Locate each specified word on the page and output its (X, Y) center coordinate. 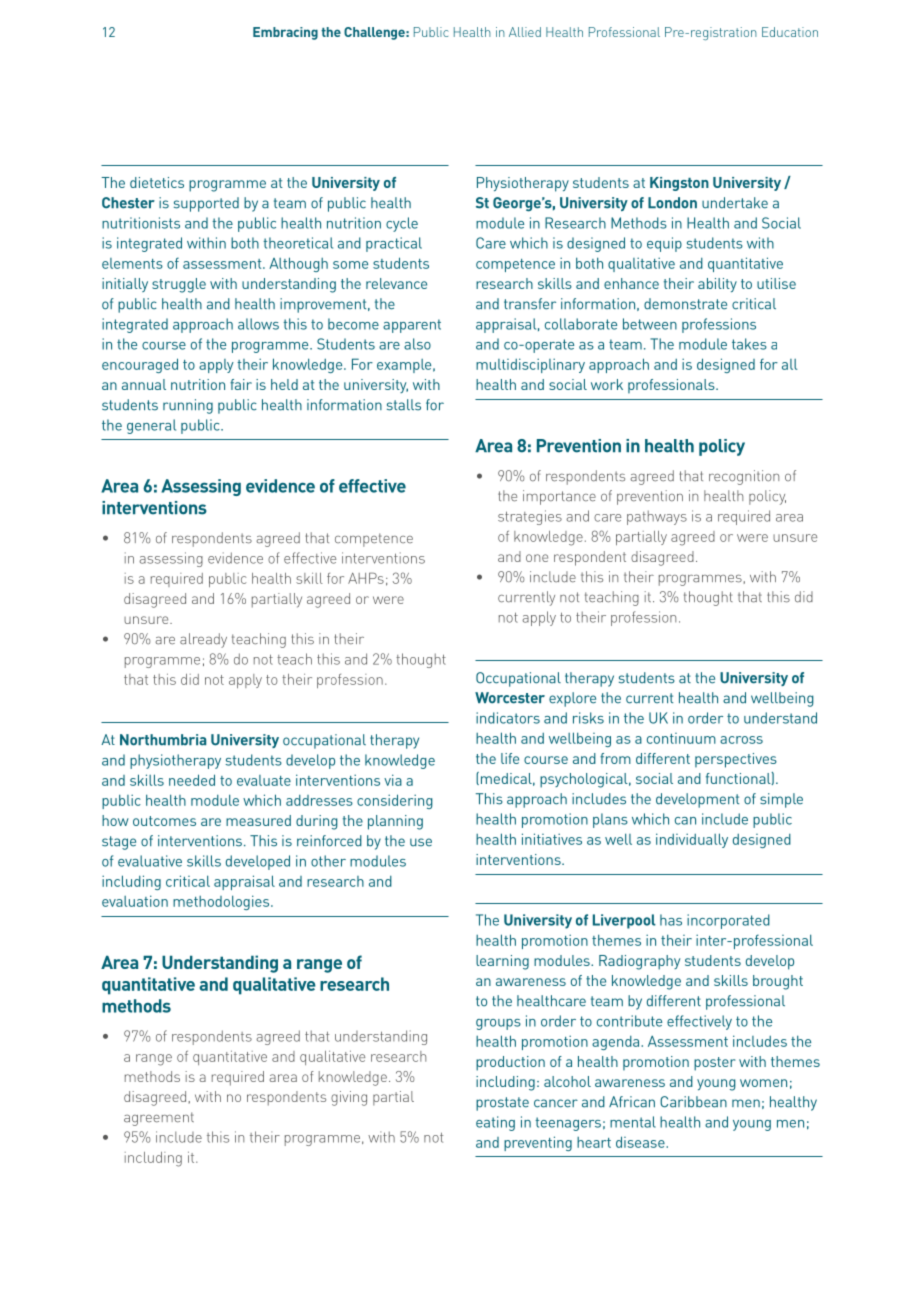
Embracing (285, 33)
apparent (412, 326)
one (537, 558)
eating (495, 1123)
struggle (179, 285)
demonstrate (685, 304)
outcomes (164, 821)
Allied (525, 32)
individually (692, 840)
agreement (159, 1119)
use (421, 842)
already (203, 640)
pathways (657, 517)
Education (790, 32)
